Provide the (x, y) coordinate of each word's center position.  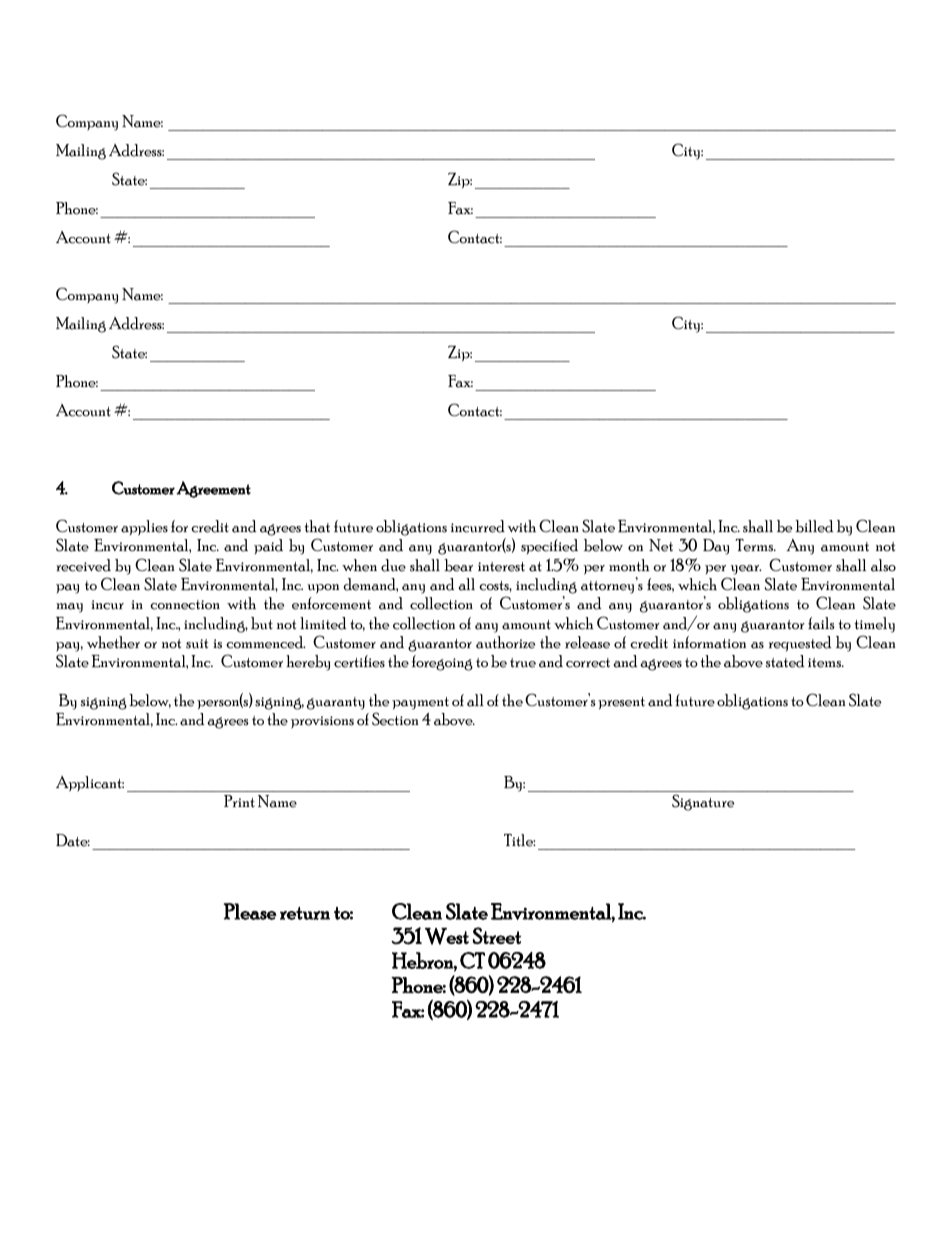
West (447, 936)
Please (250, 911)
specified (549, 546)
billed (814, 526)
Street (497, 935)
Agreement (213, 489)
